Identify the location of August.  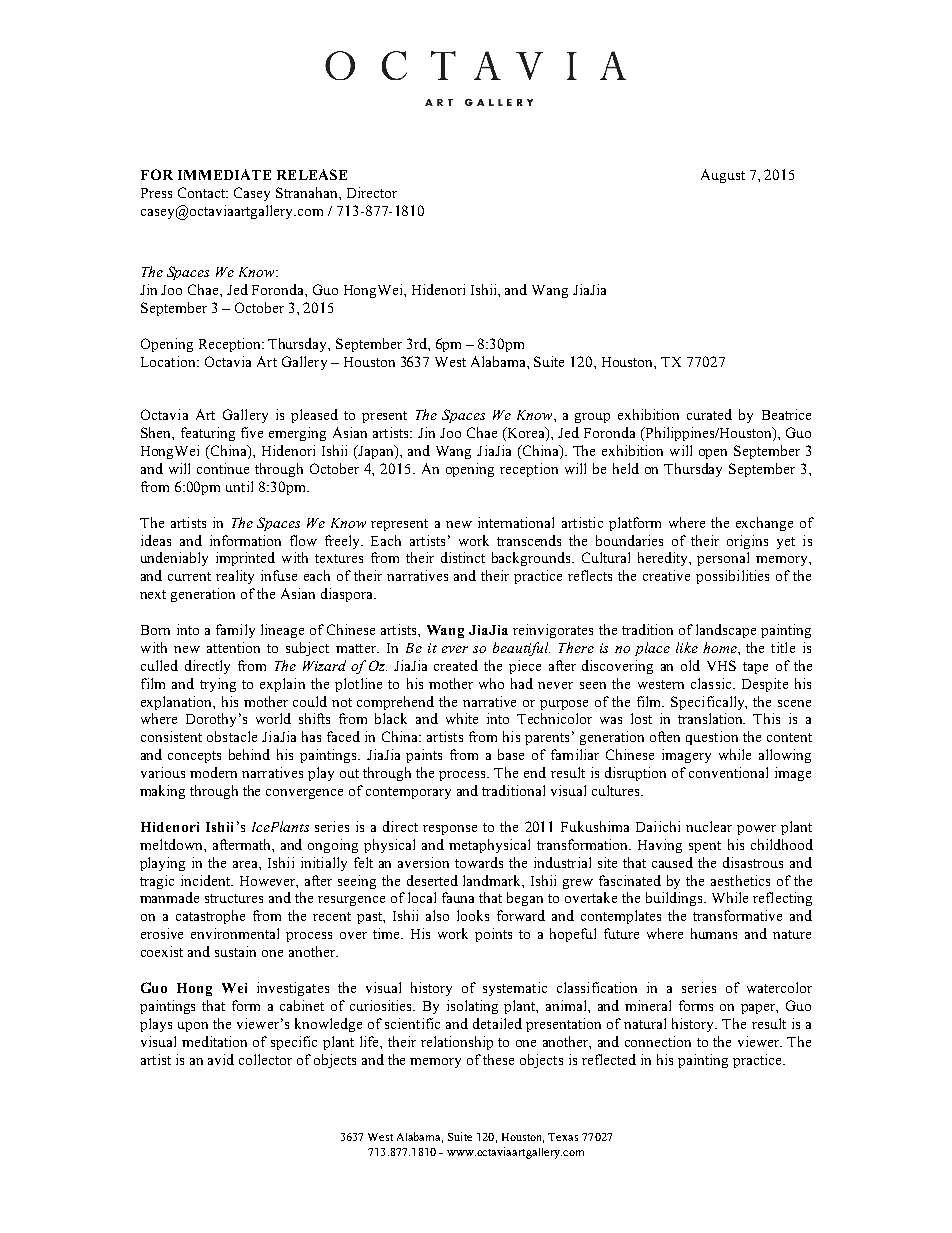
(723, 176).
